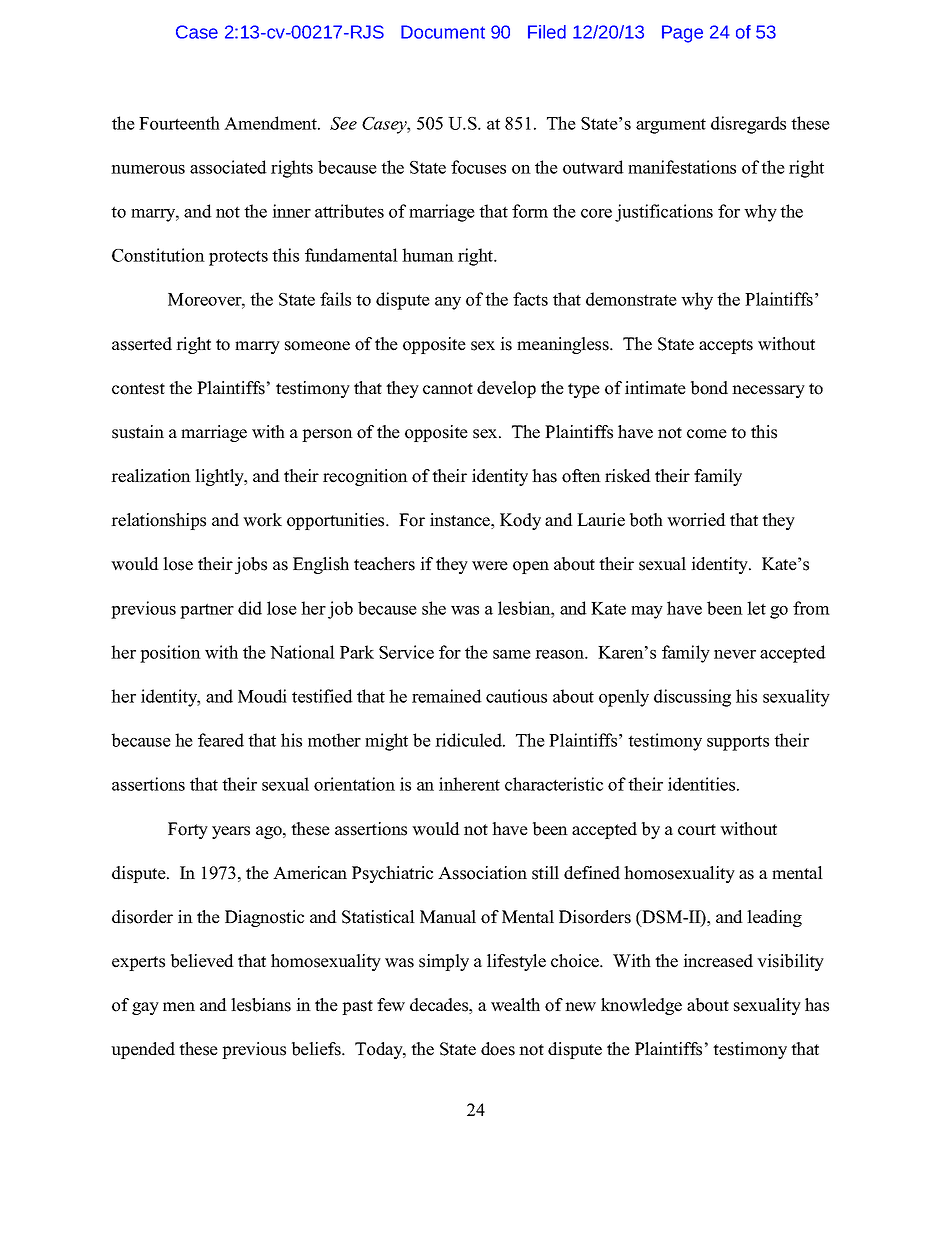 This document has height=1233, width=952. Describe the element at coordinates (498, 1049) in the document. I see `does` at that location.
